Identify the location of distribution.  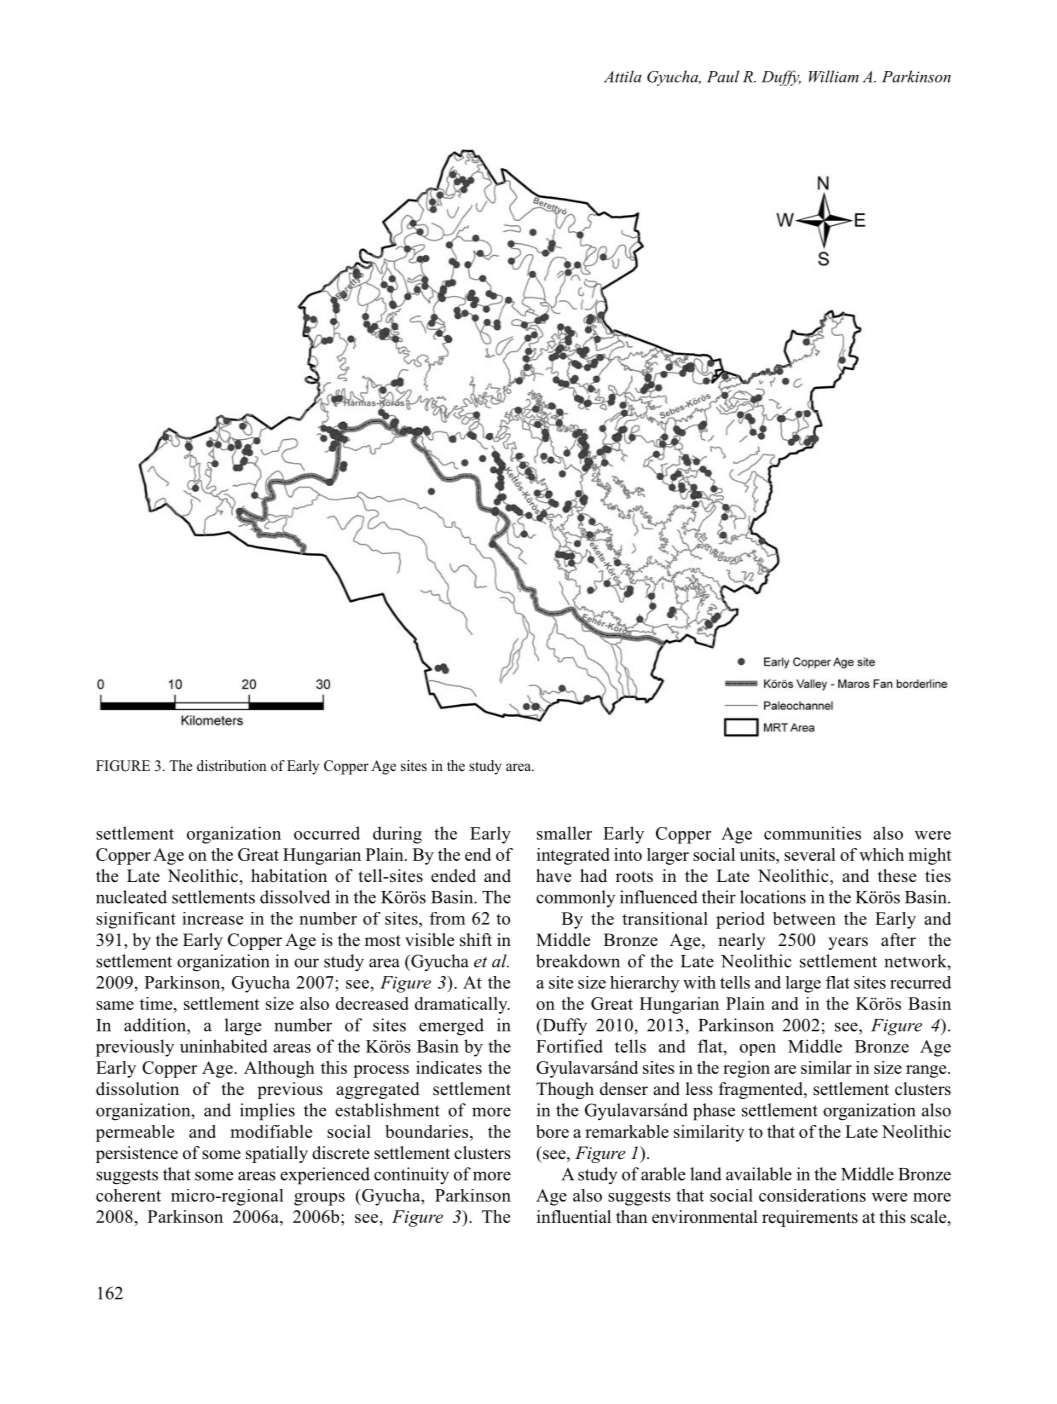
(231, 765).
